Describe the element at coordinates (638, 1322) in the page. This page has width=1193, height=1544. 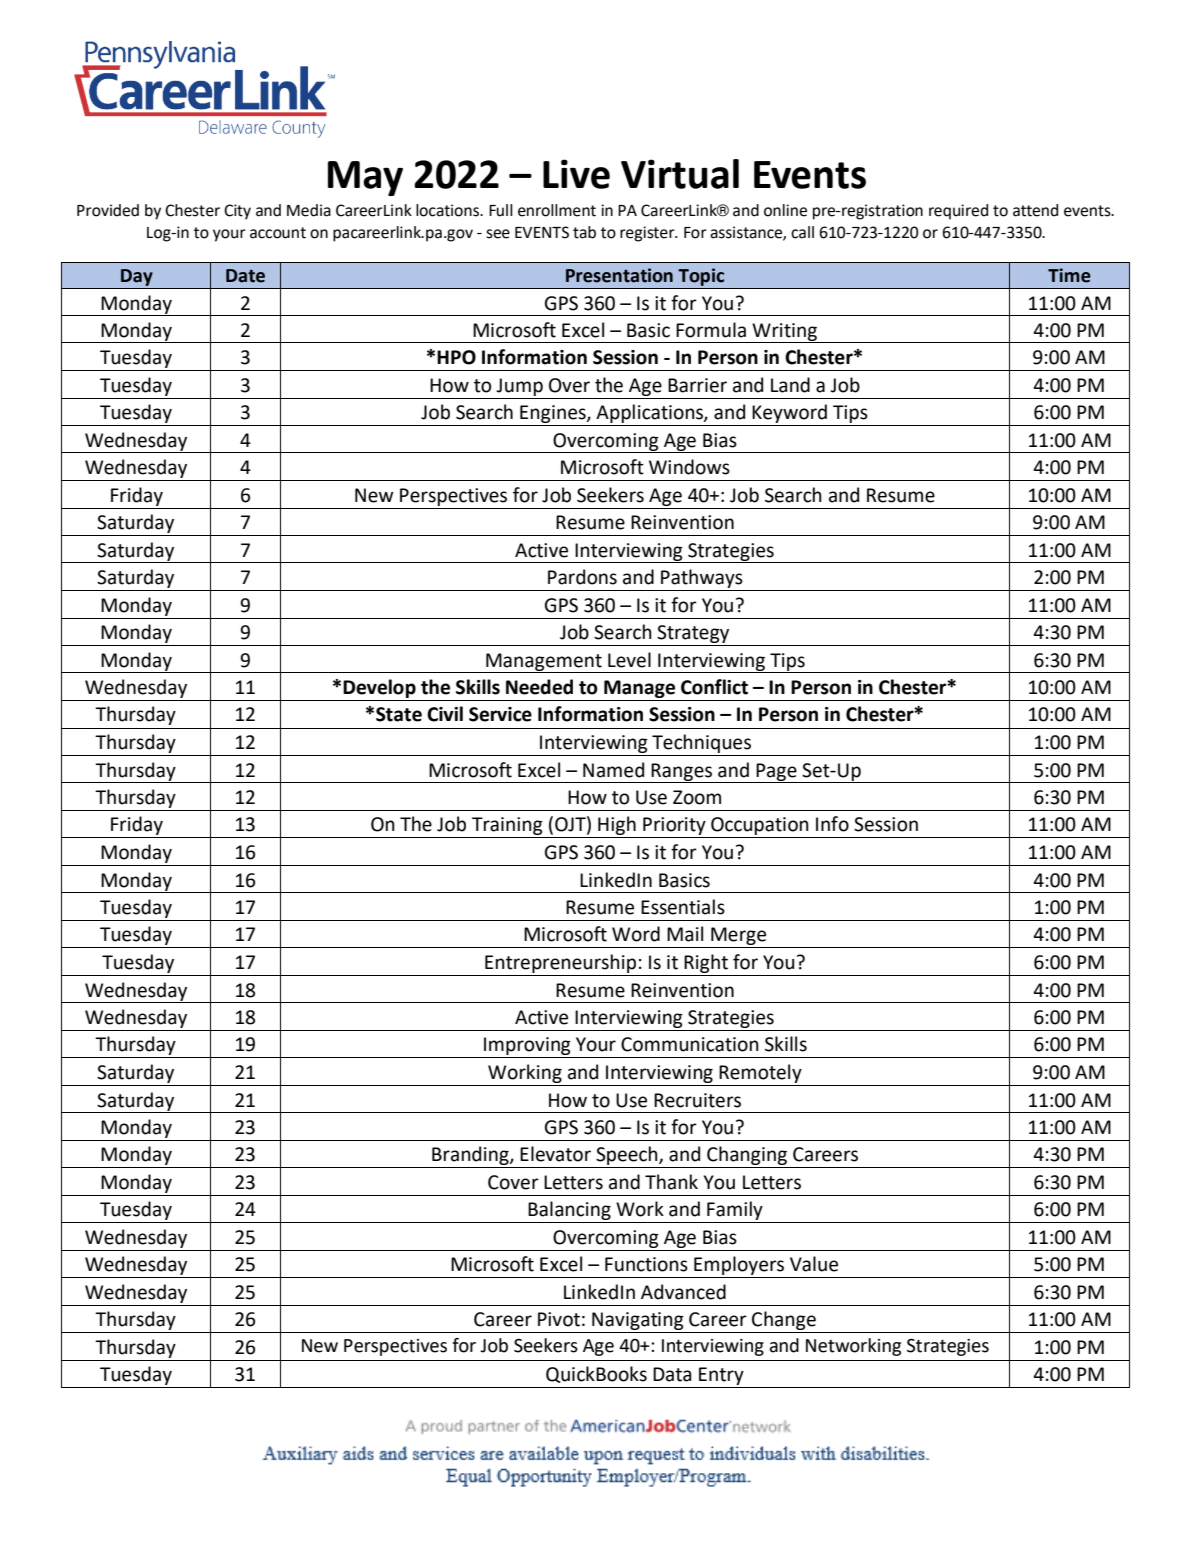
I see `Navigating` at that location.
